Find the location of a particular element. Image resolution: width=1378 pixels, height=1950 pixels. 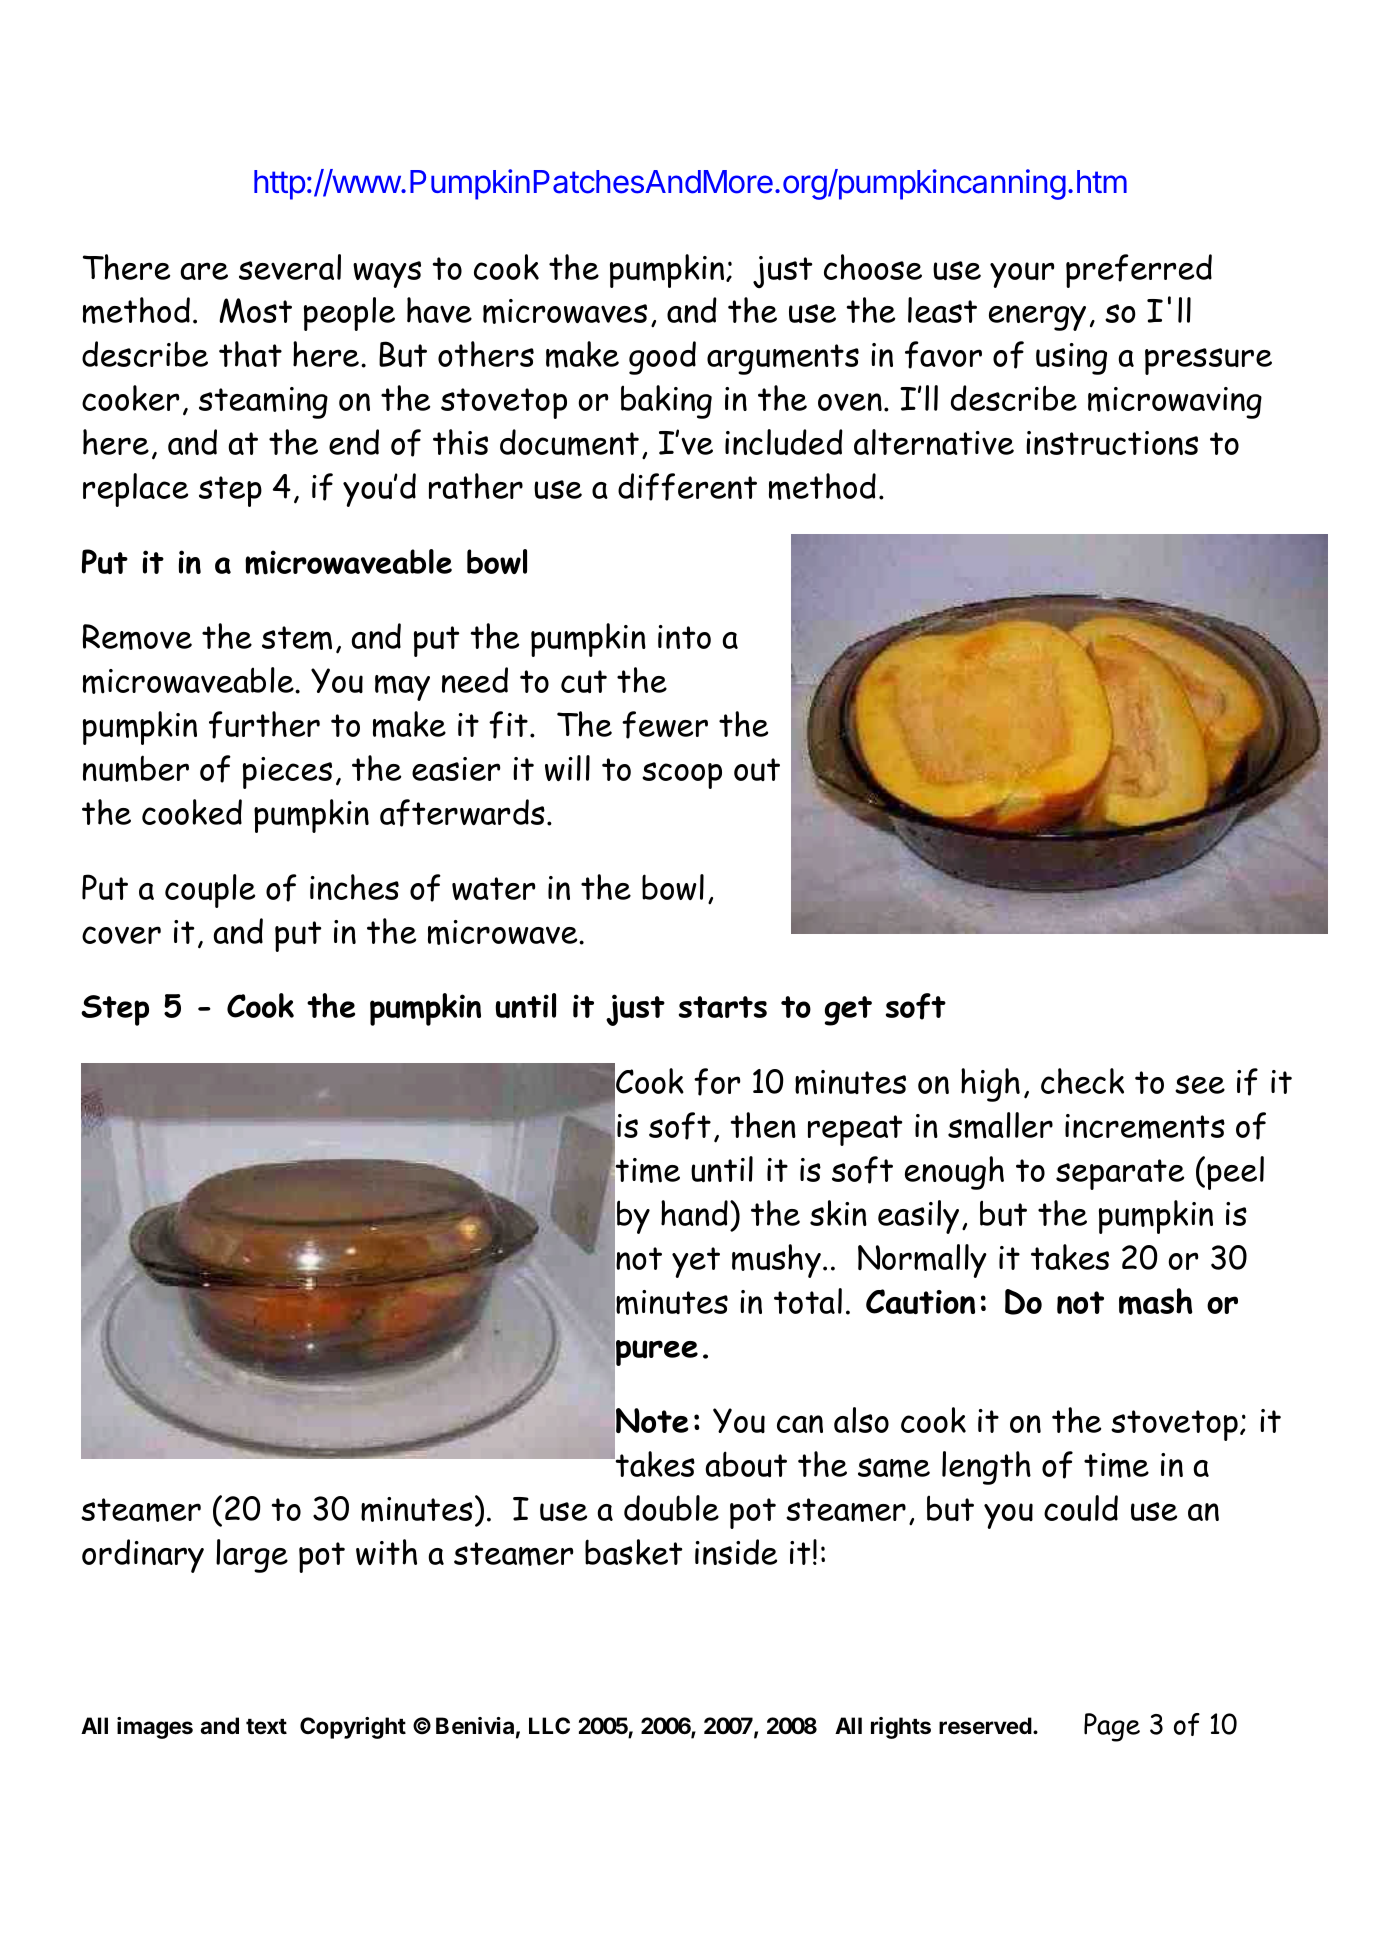

pieces is located at coordinates (287, 773).
